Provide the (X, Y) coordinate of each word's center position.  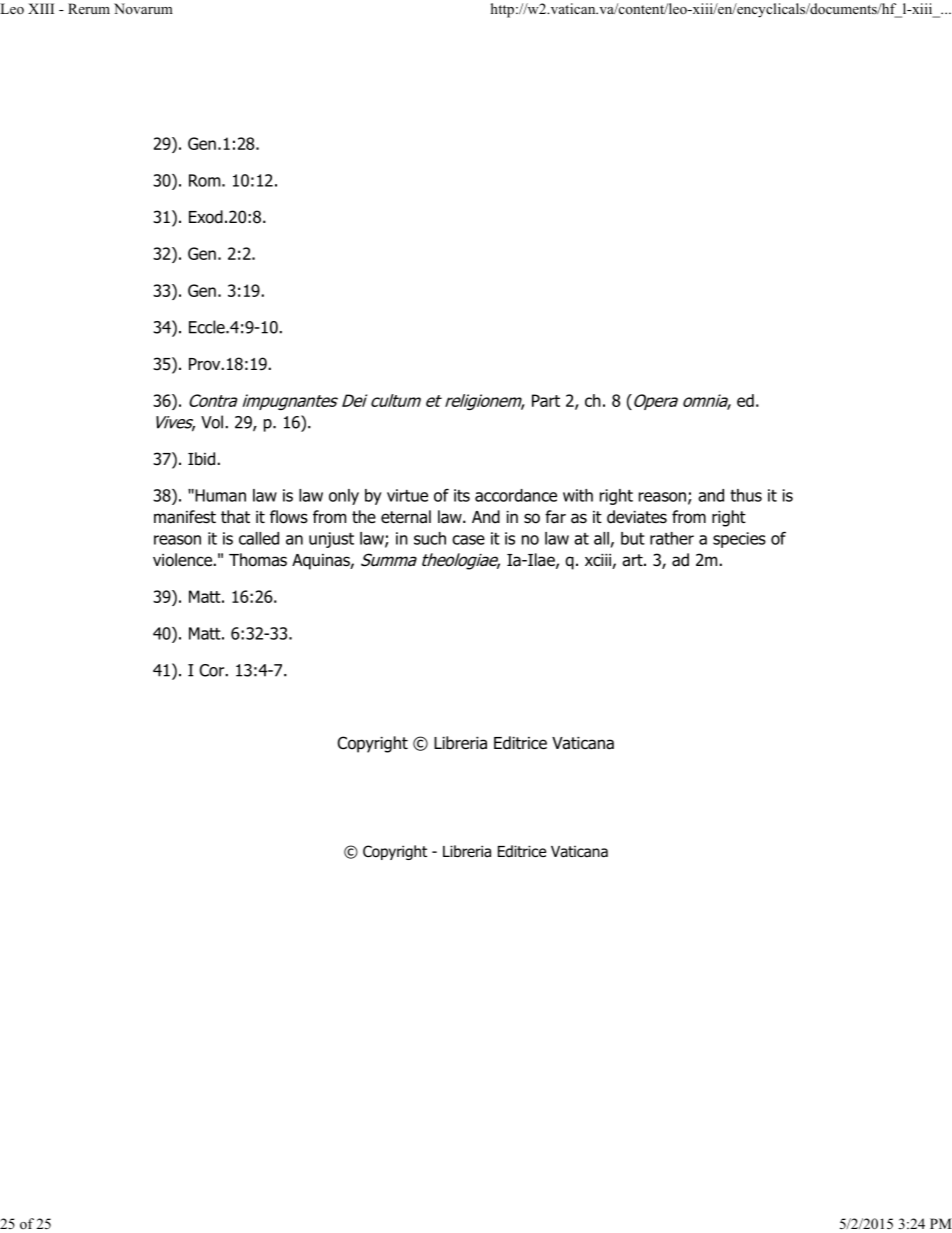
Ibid (203, 459)
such (430, 538)
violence (183, 560)
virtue (407, 495)
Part (546, 400)
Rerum (89, 8)
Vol (212, 422)
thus (746, 495)
